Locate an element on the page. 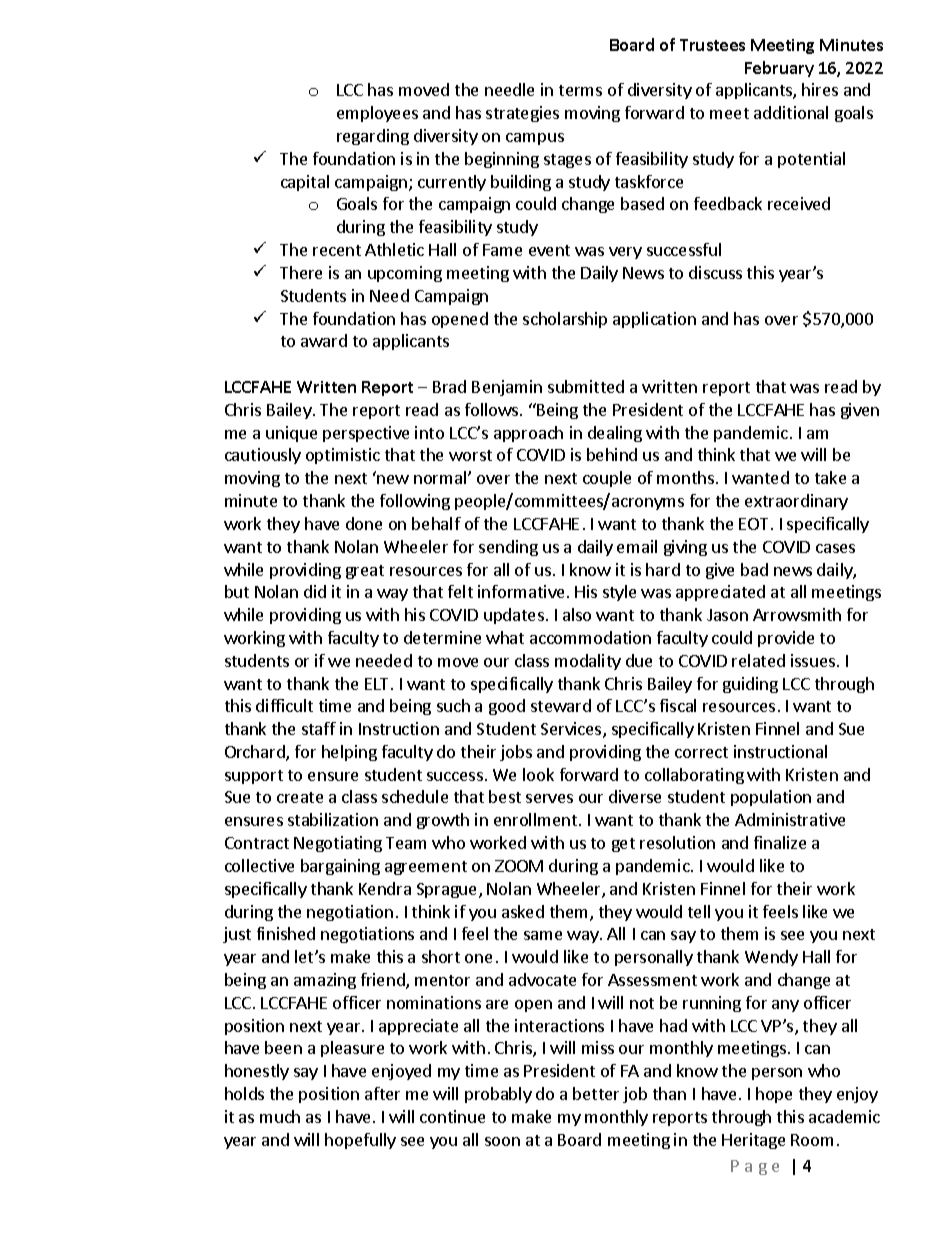 Image resolution: width=952 pixels, height=1233 pixels. Negotiating is located at coordinates (338, 844).
